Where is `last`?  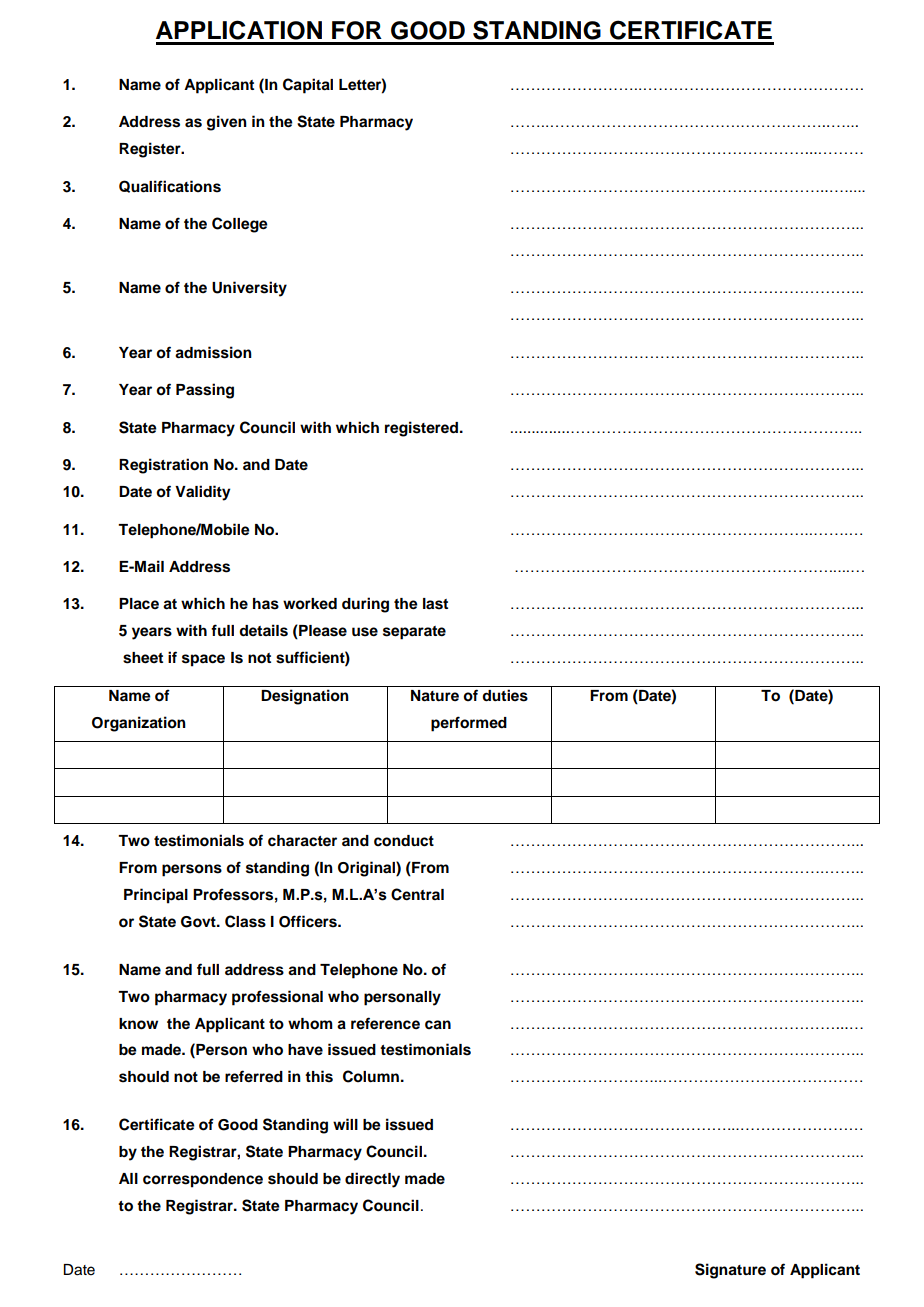 last is located at coordinates (435, 604).
